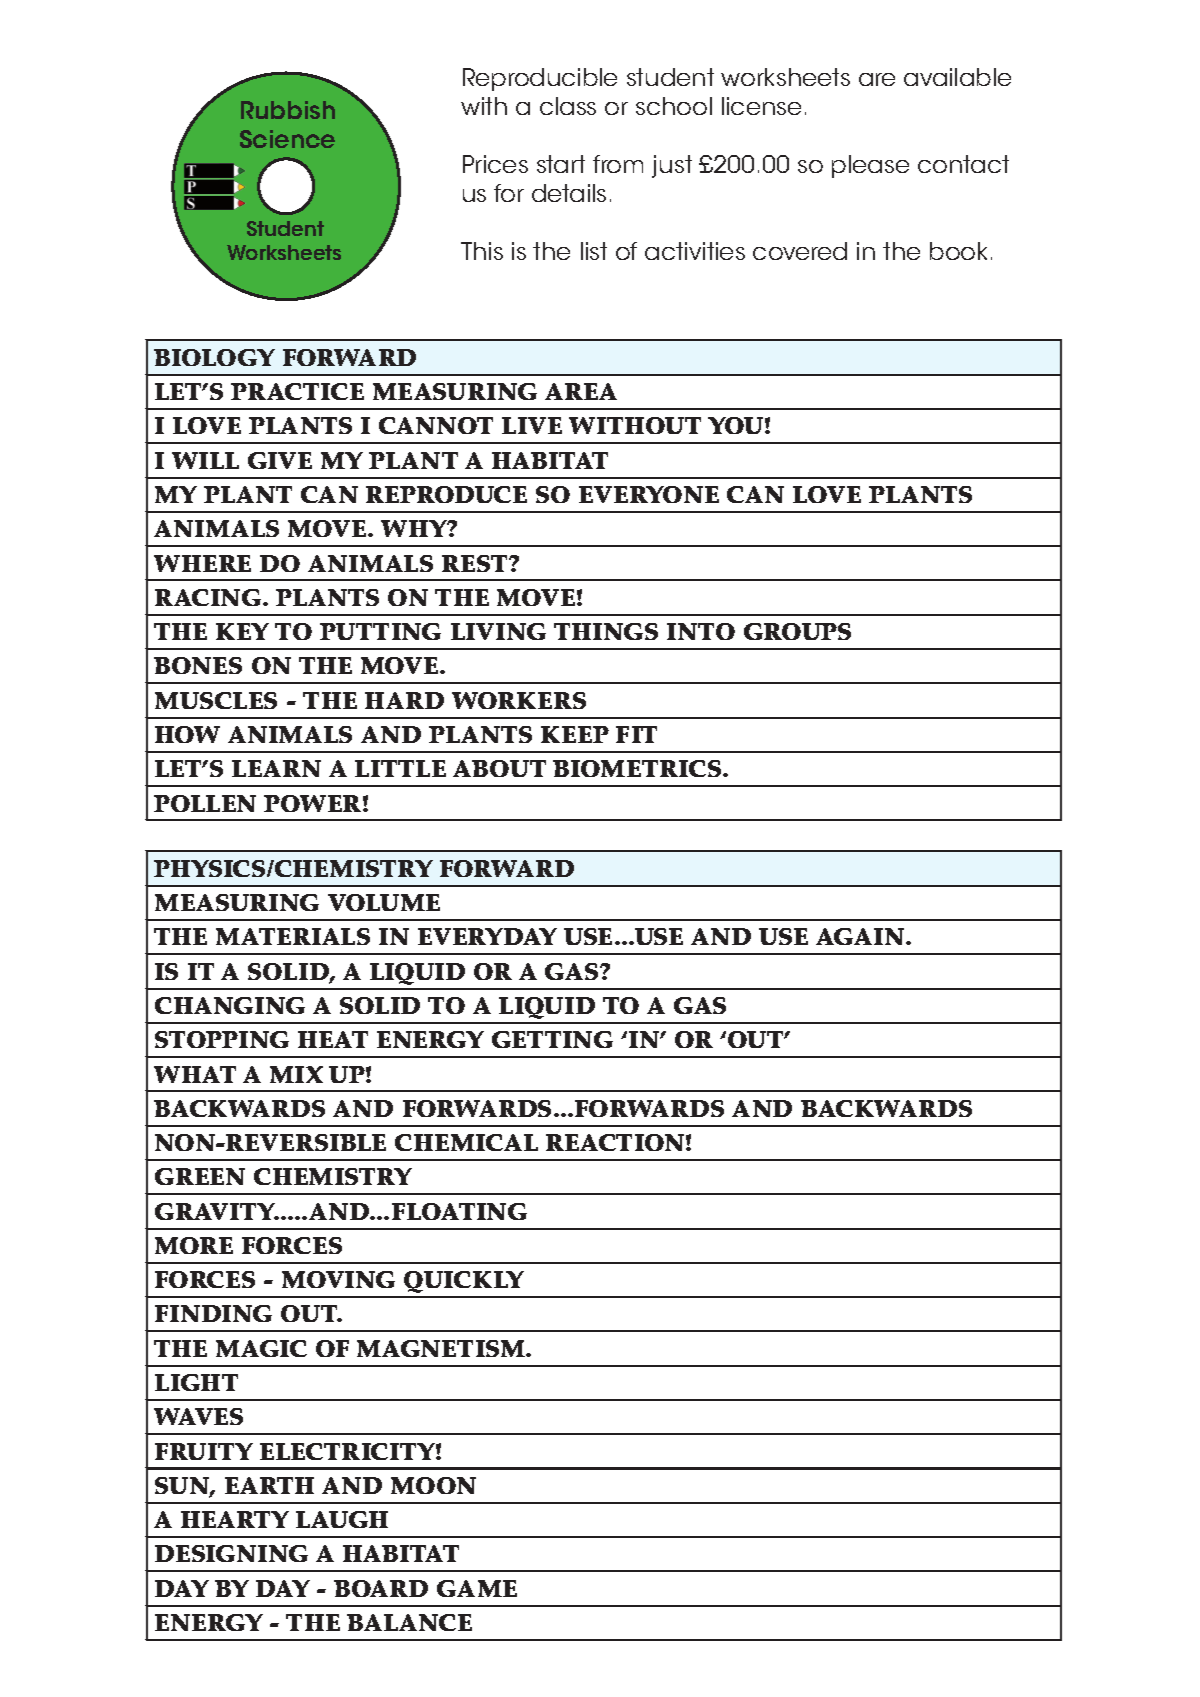  What do you see at coordinates (288, 110) in the screenshot?
I see `Rubbish` at bounding box center [288, 110].
